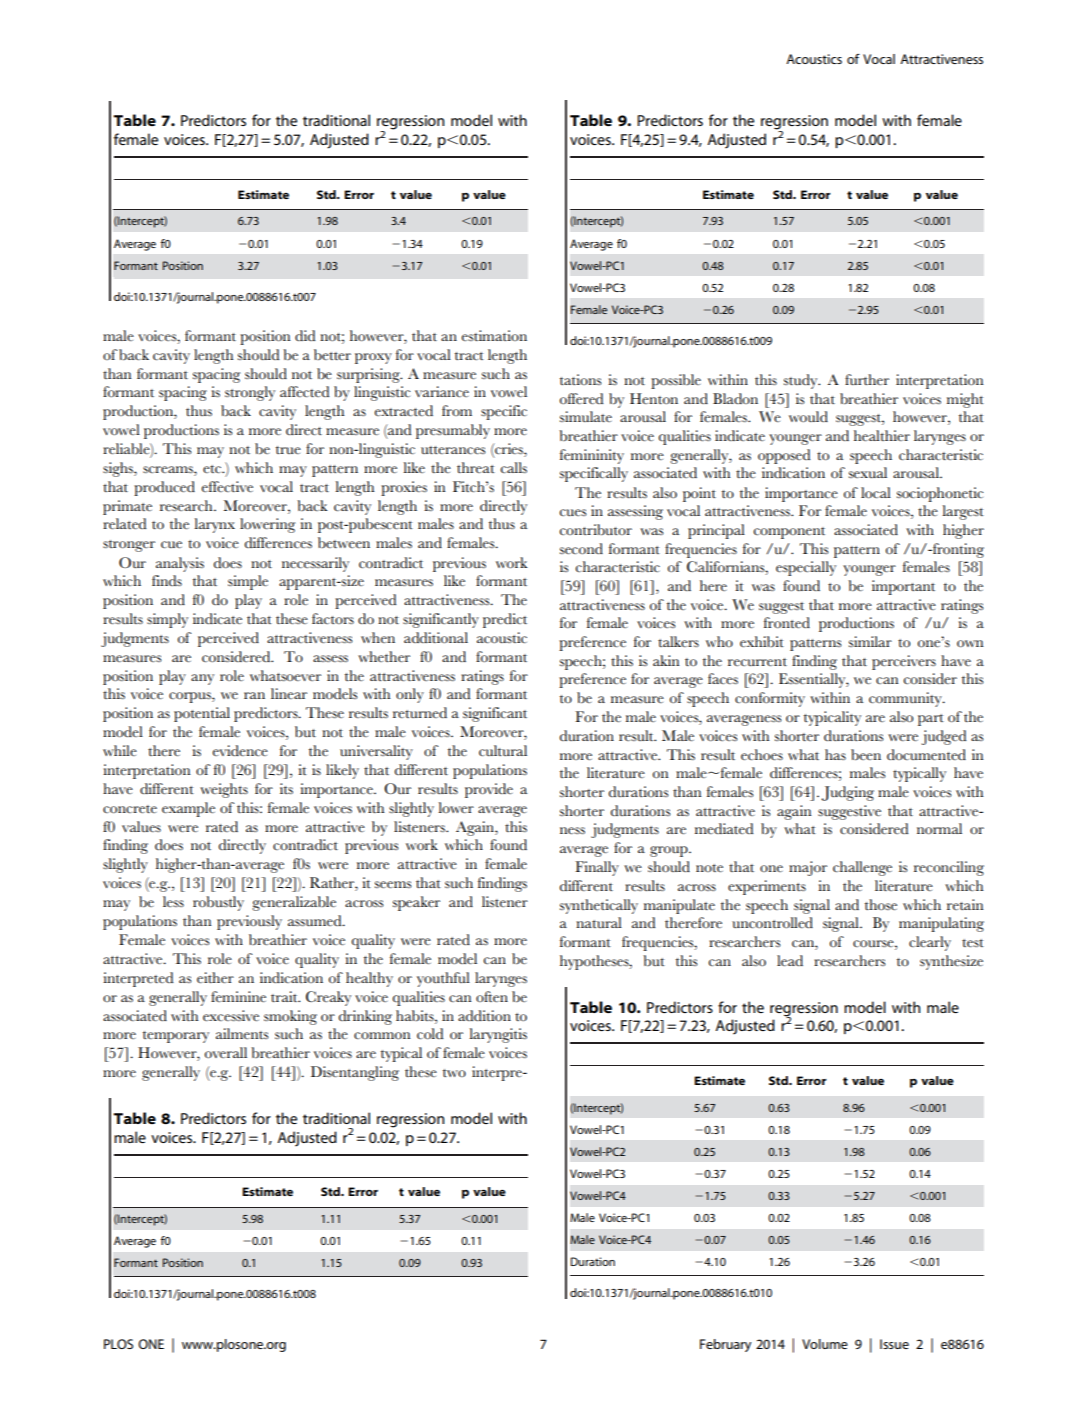 This screenshot has height=1404, width=1087. I want to click on further, so click(867, 380).
